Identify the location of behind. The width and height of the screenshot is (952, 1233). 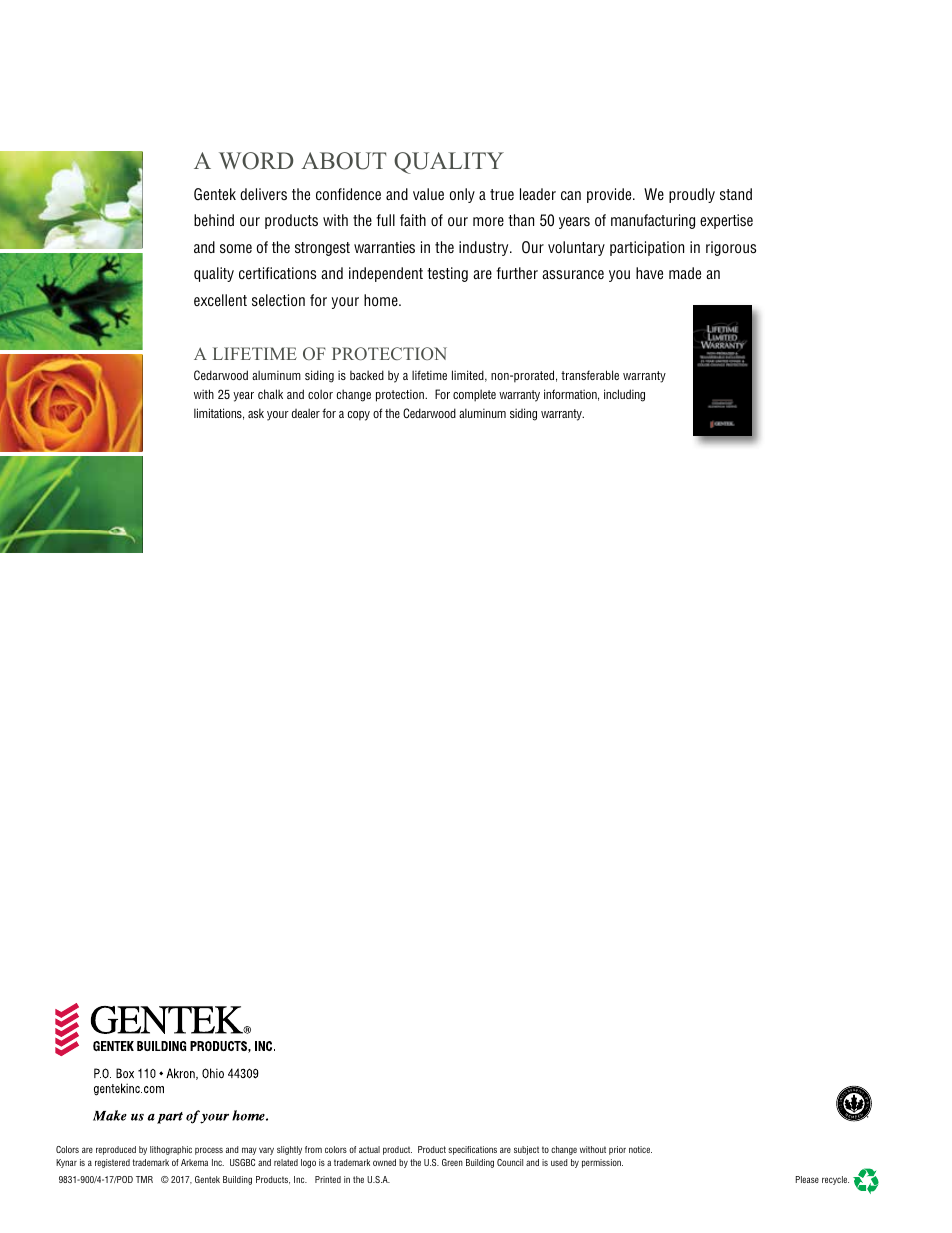
(214, 220).
